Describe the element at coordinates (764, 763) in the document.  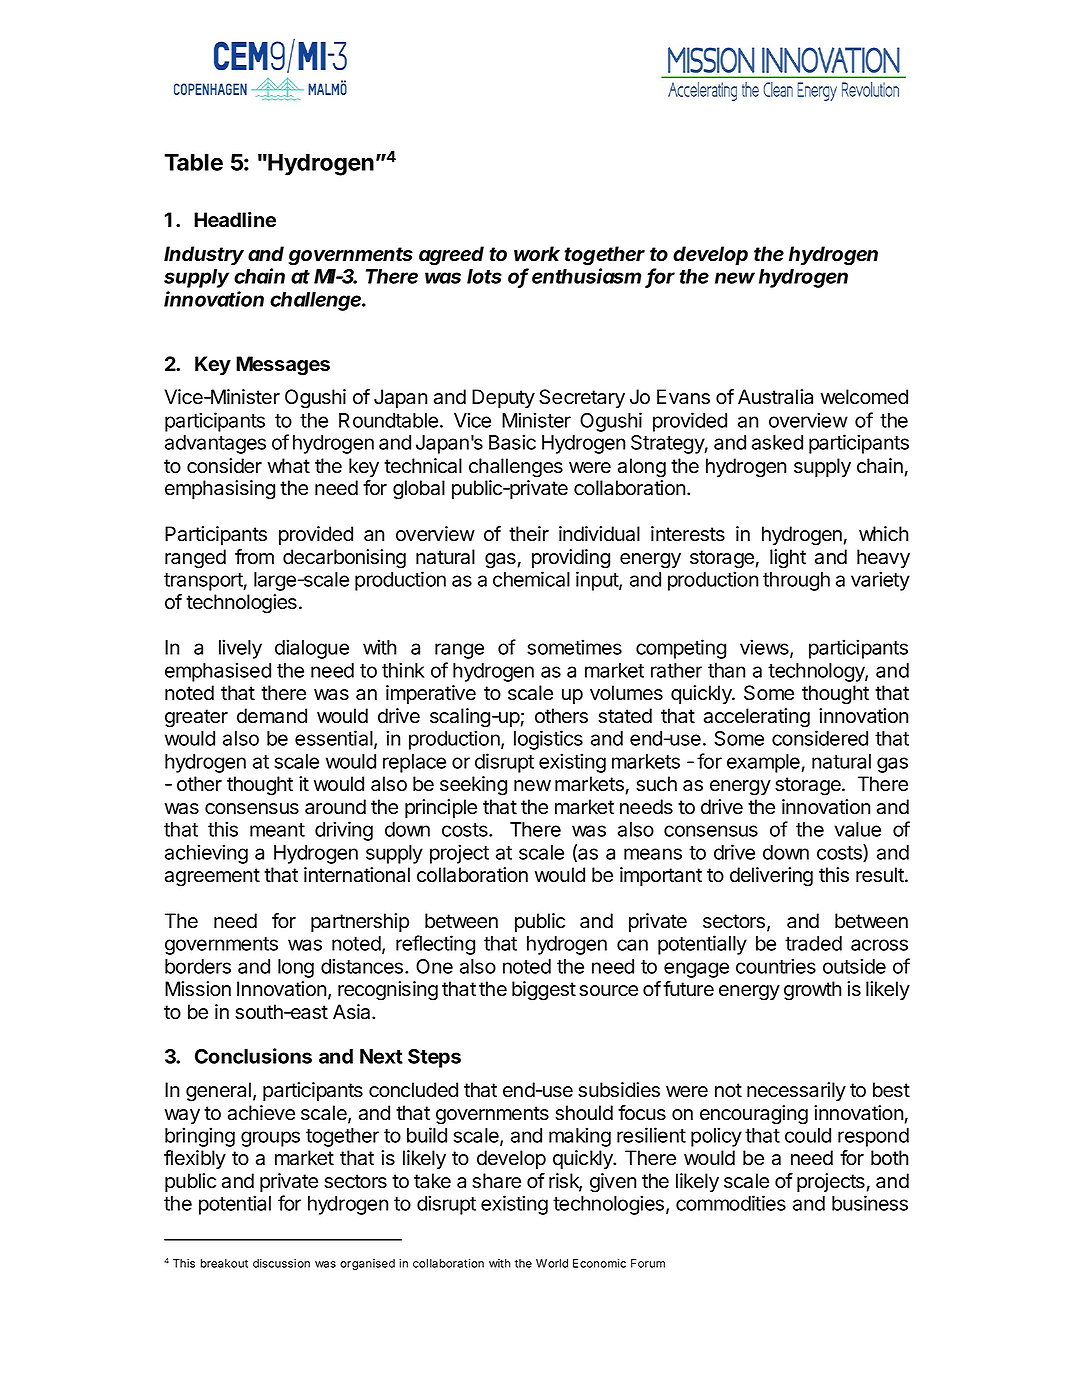
I see `example` at that location.
